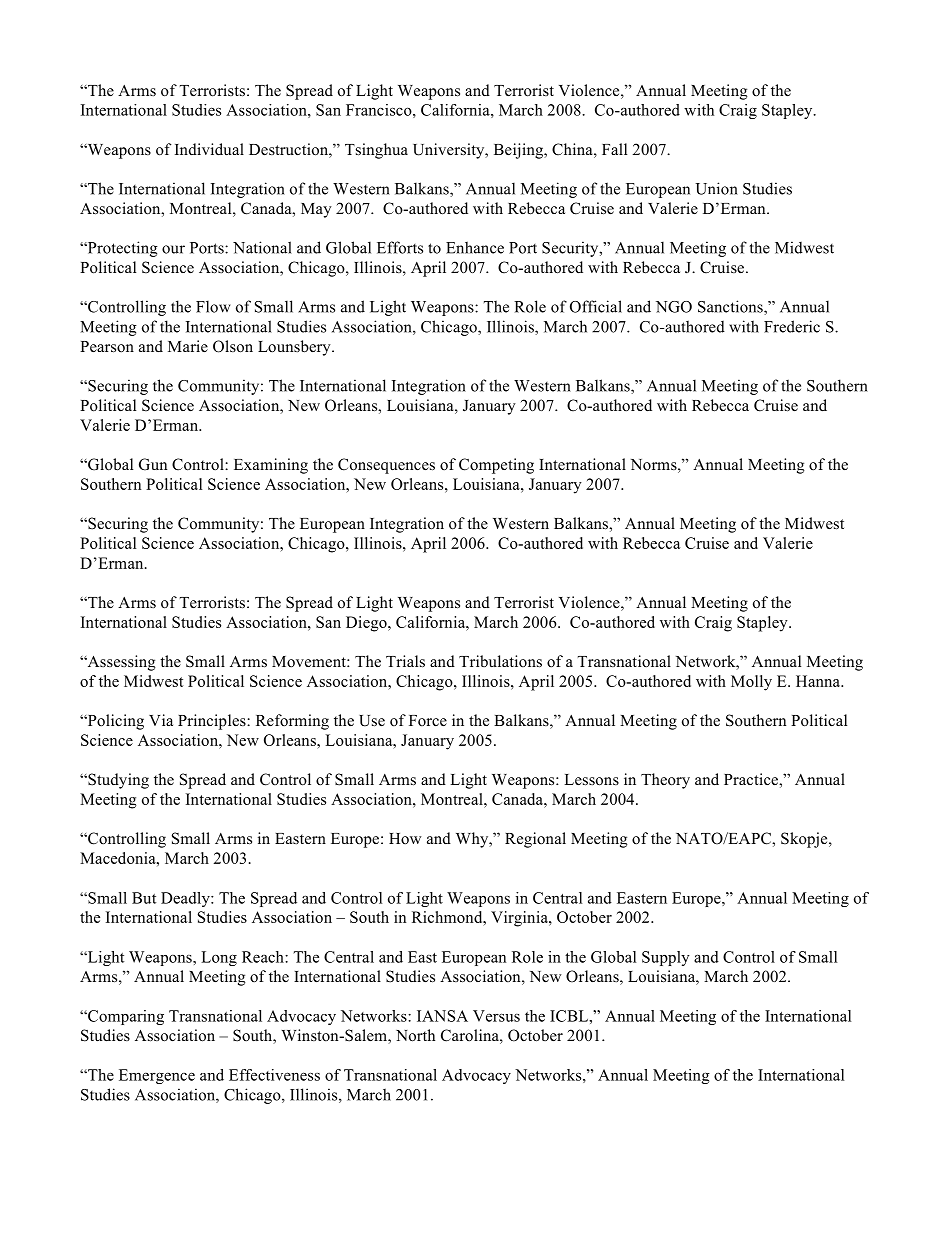 The height and width of the screenshot is (1233, 952). What do you see at coordinates (716, 188) in the screenshot?
I see `Union` at bounding box center [716, 188].
